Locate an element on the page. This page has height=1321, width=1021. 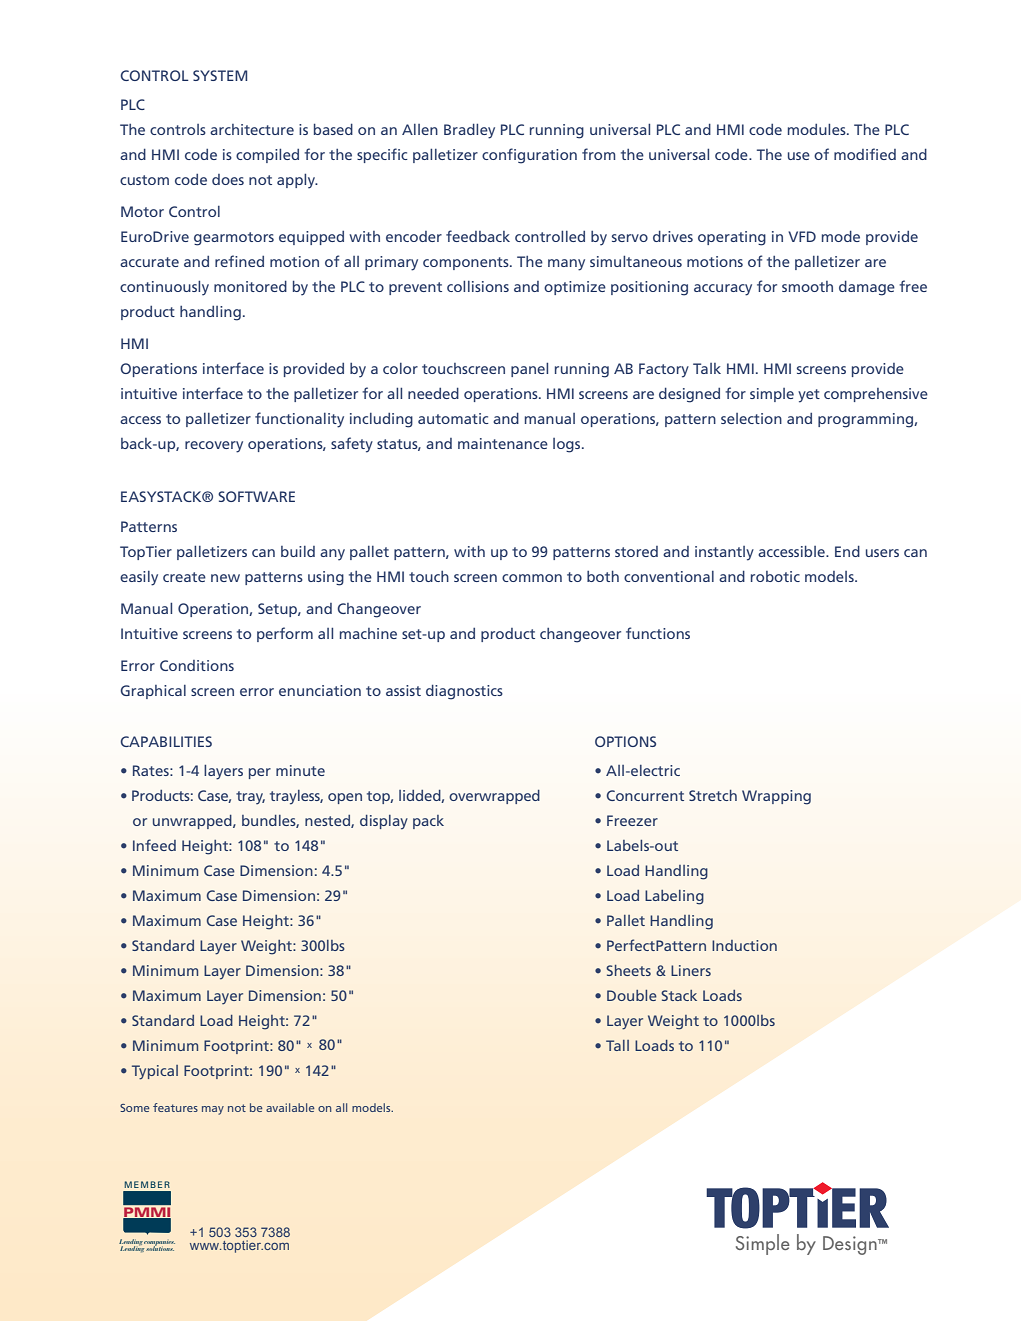
monitored is located at coordinates (250, 286).
